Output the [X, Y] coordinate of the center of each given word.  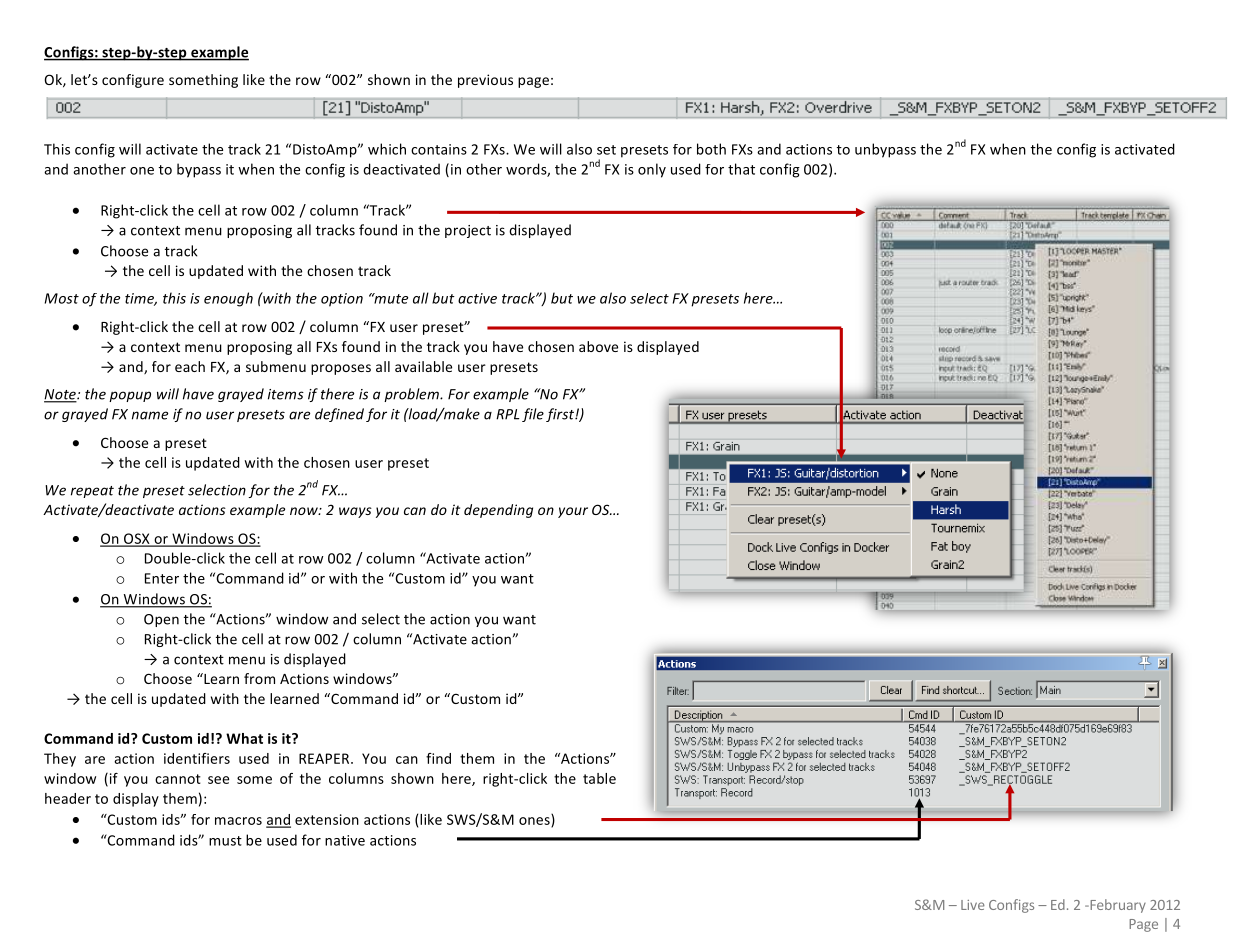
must [225, 841]
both [711, 149]
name [150, 415]
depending [498, 511]
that [741, 169]
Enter [162, 578]
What [244, 738]
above [598, 346]
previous [485, 81]
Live [973, 905]
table [599, 778]
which [387, 149]
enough [228, 299]
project [468, 231]
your [573, 512]
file [533, 415]
